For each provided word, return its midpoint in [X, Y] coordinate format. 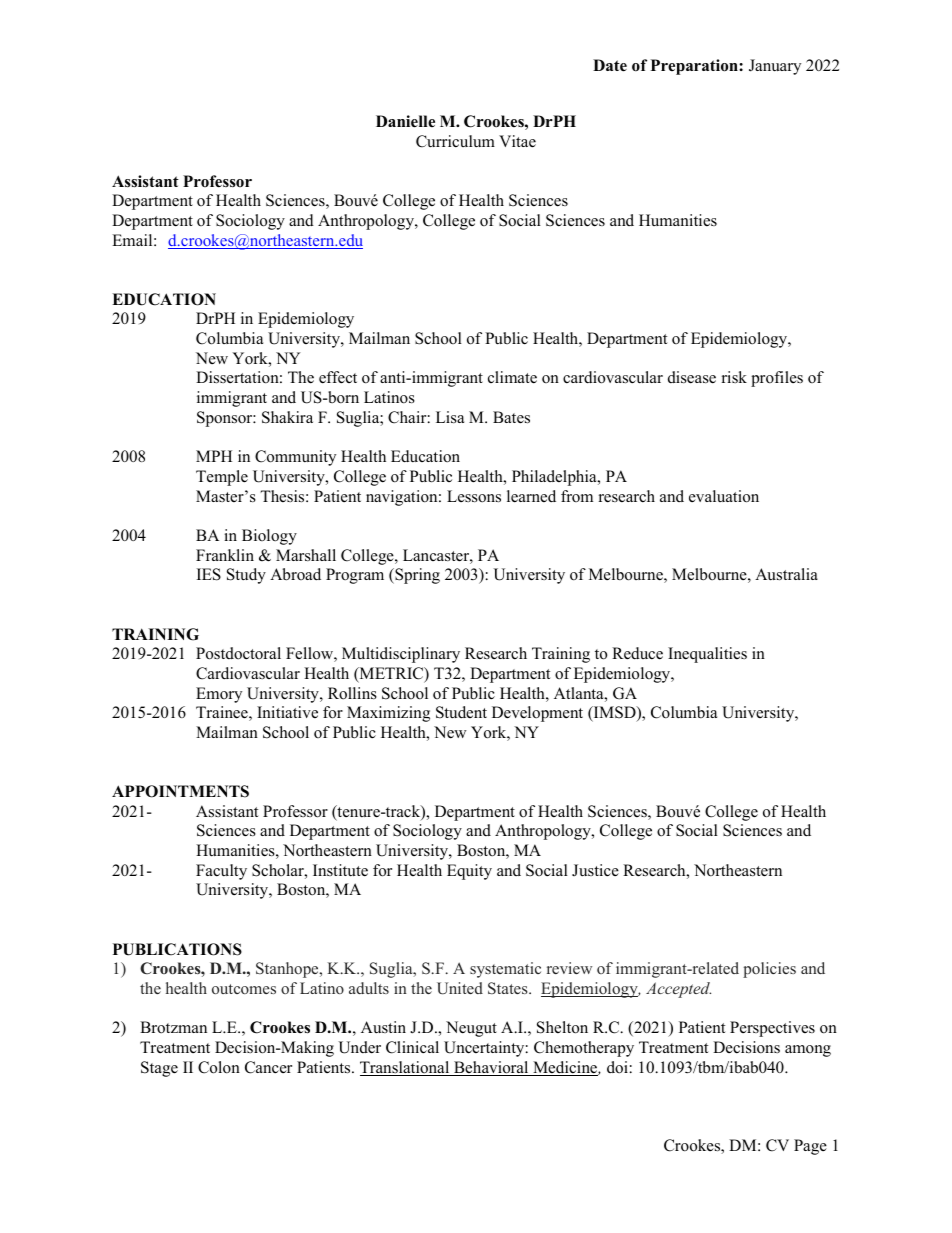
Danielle [405, 121]
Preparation [695, 67]
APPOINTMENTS [180, 791]
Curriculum [455, 141]
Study [246, 576]
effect [338, 377]
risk [734, 377]
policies [769, 970]
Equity [469, 872]
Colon [219, 1067]
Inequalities [707, 655]
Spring [416, 576]
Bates [511, 417]
